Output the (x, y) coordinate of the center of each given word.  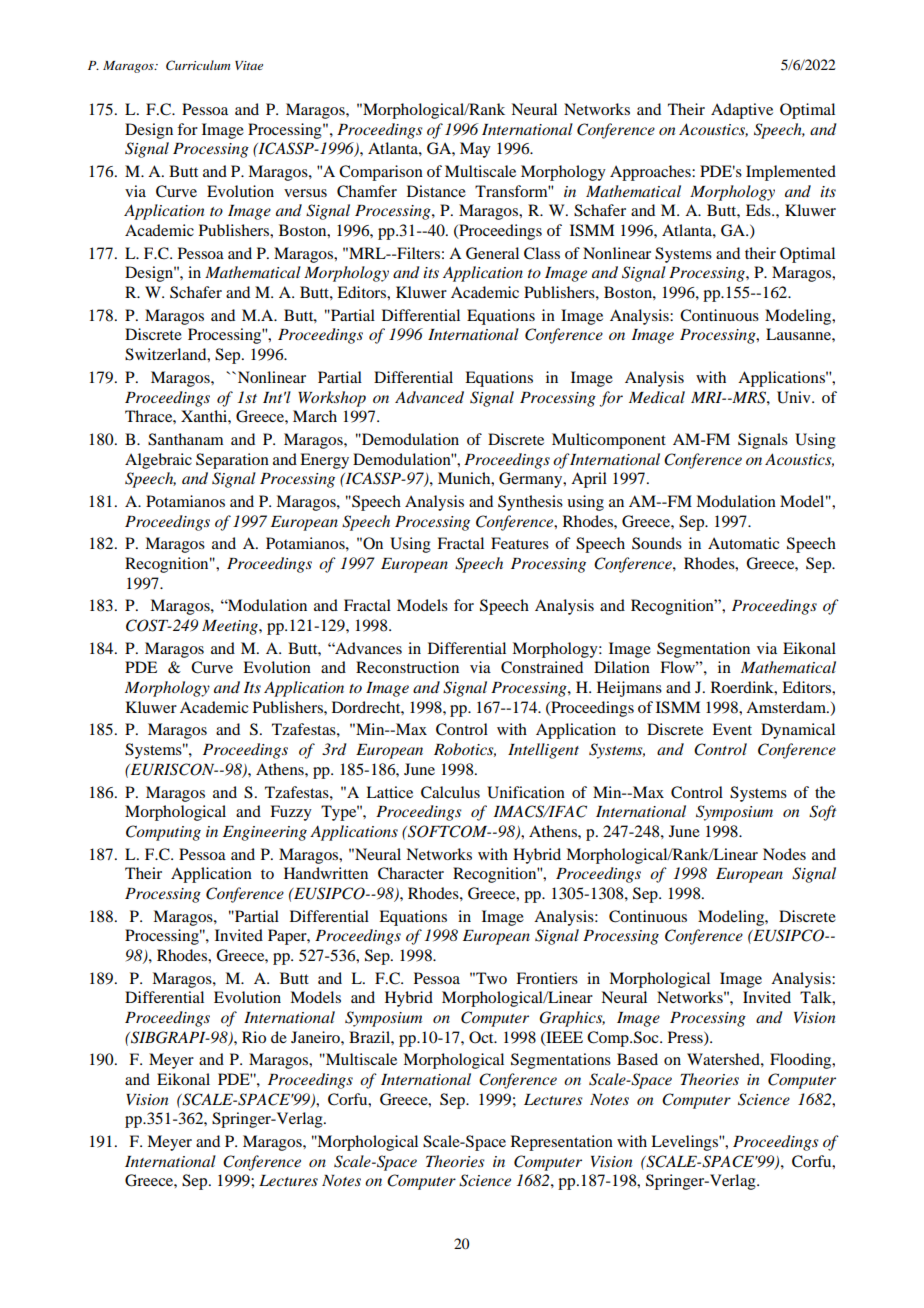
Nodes (784, 854)
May (475, 150)
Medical (657, 397)
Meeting (231, 627)
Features (520, 543)
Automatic (743, 543)
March (315, 416)
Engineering (265, 833)
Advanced (429, 397)
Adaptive (742, 111)
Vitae (249, 65)
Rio (254, 1037)
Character (411, 873)
